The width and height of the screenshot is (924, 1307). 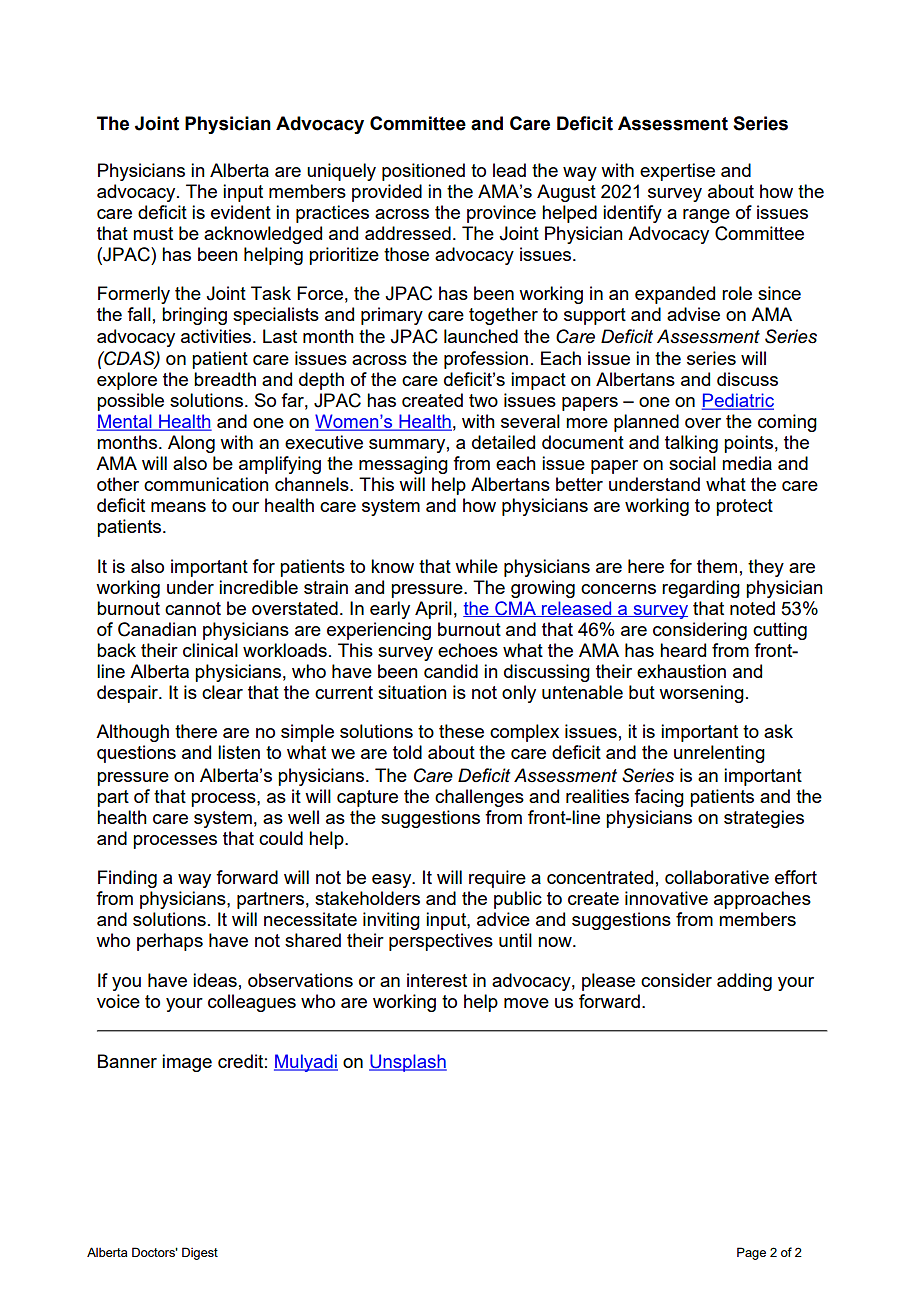 What do you see at coordinates (437, 980) in the screenshot?
I see `interest` at bounding box center [437, 980].
